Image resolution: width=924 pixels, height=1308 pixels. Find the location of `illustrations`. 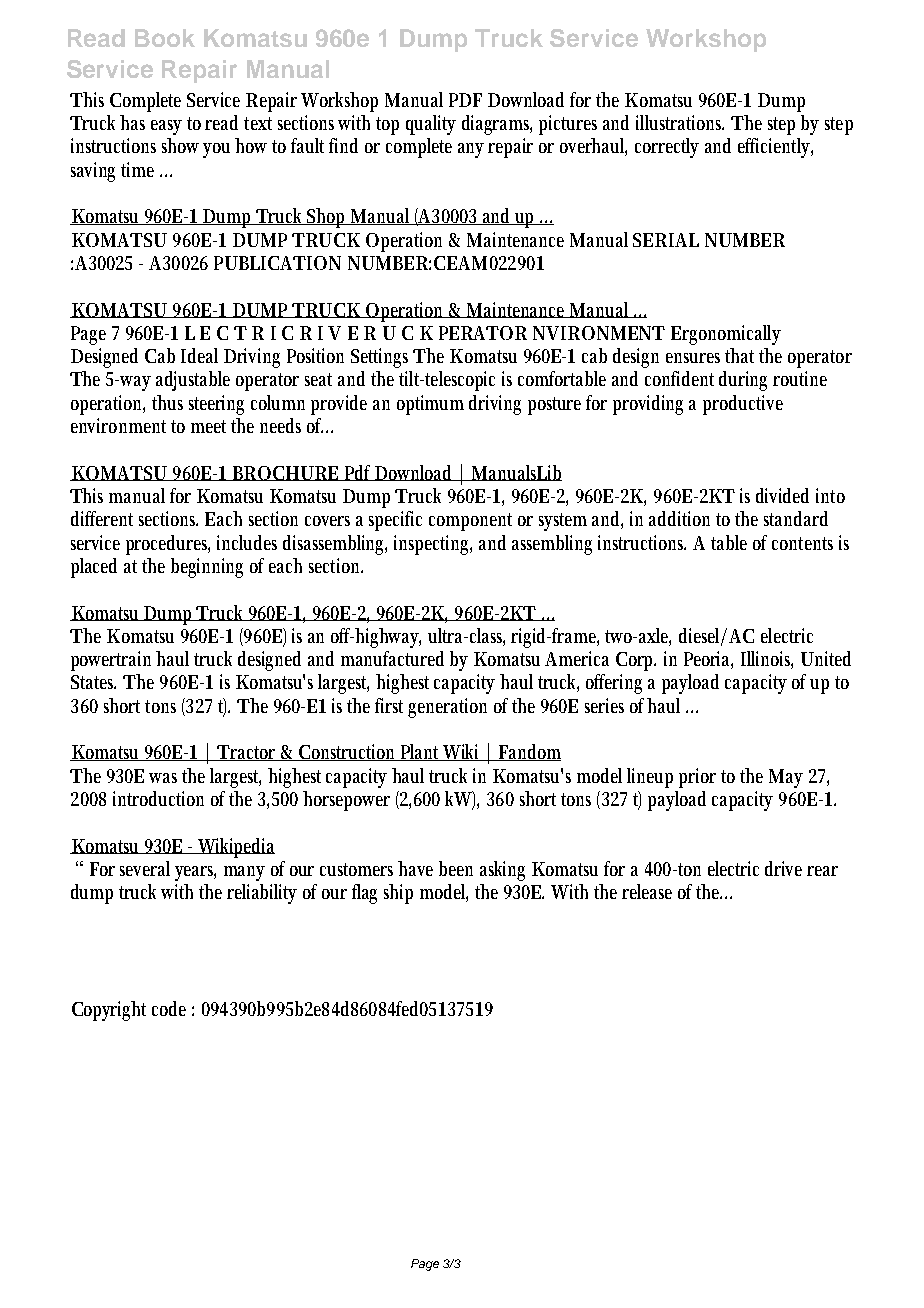

illustrations is located at coordinates (680, 122).
